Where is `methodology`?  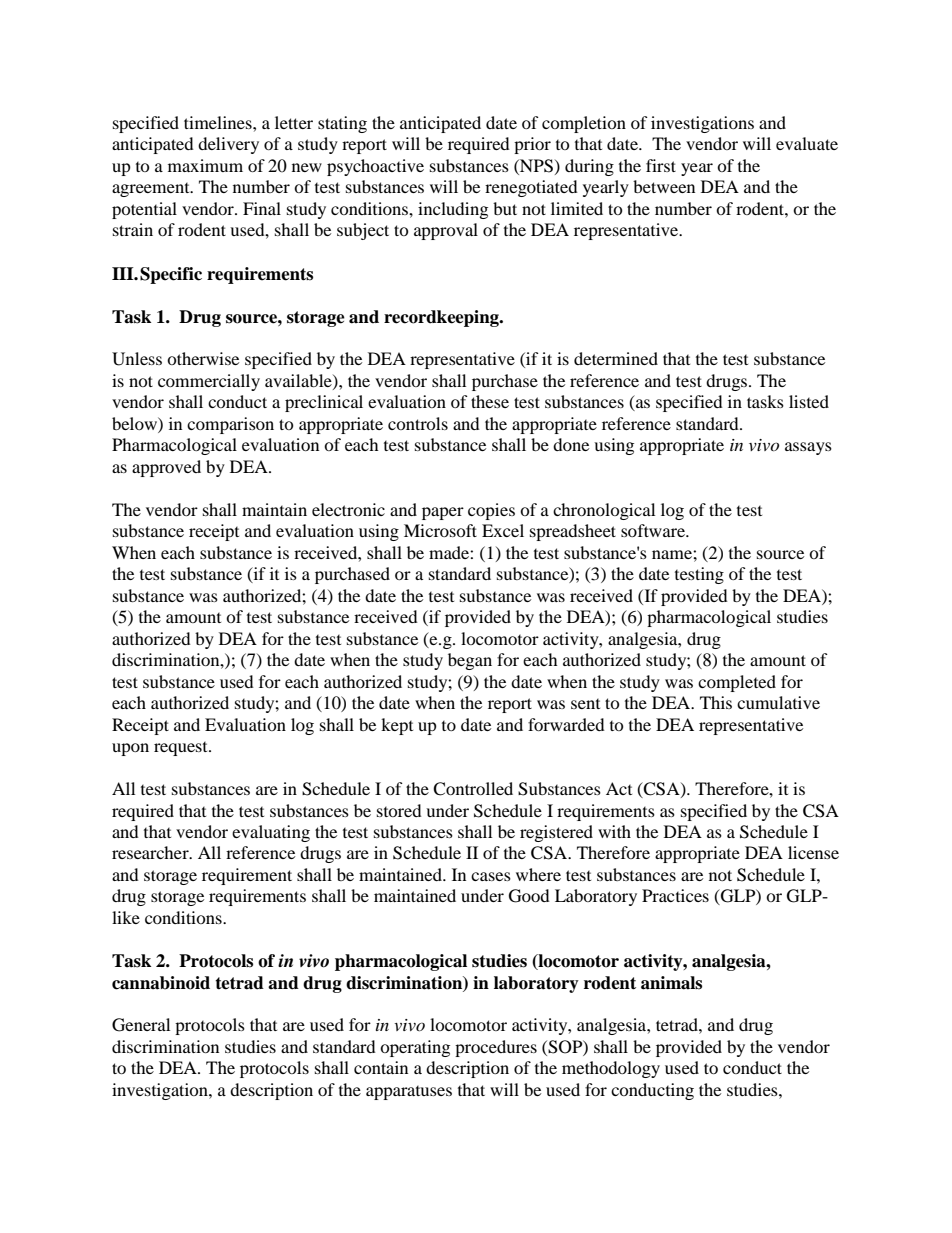
methodology is located at coordinates (611, 1069).
